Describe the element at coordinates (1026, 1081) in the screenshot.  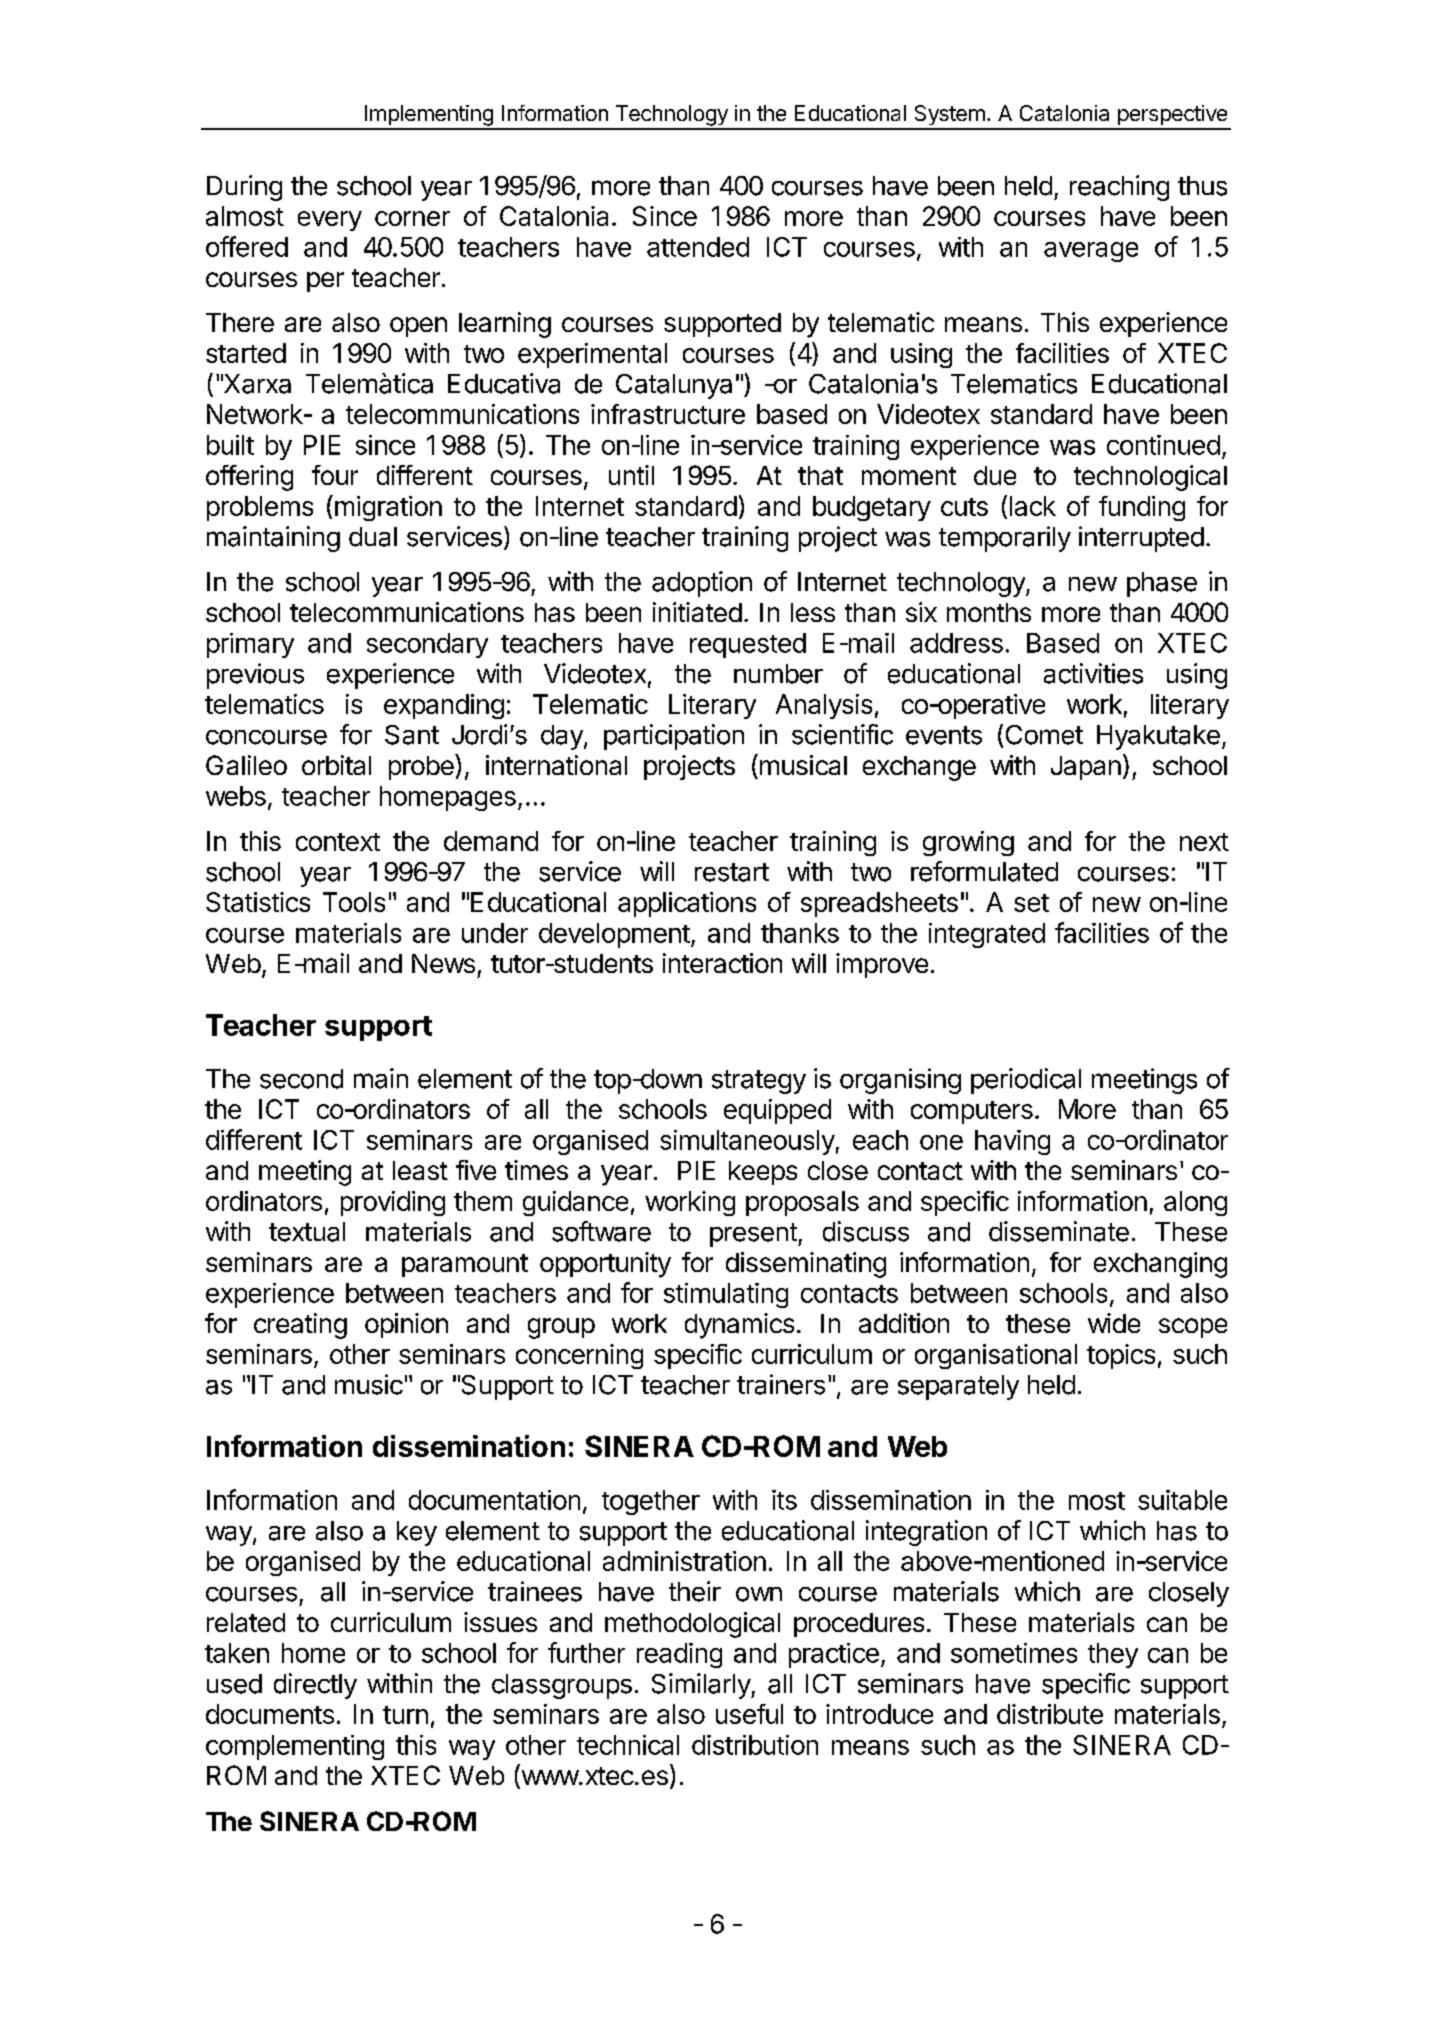
I see `periodical` at that location.
